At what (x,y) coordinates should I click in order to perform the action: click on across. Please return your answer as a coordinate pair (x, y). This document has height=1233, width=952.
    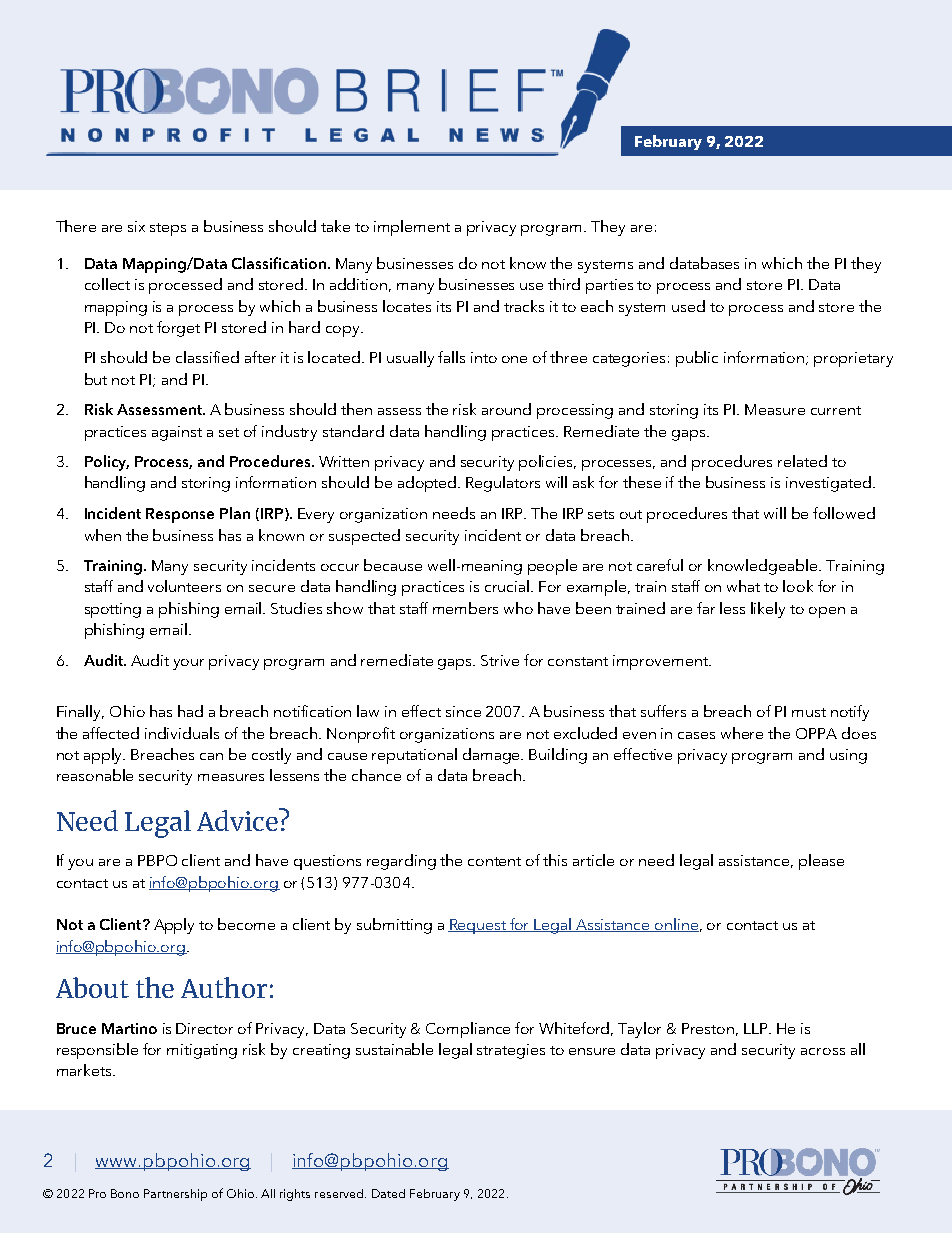
    Looking at the image, I should click on (823, 1051).
